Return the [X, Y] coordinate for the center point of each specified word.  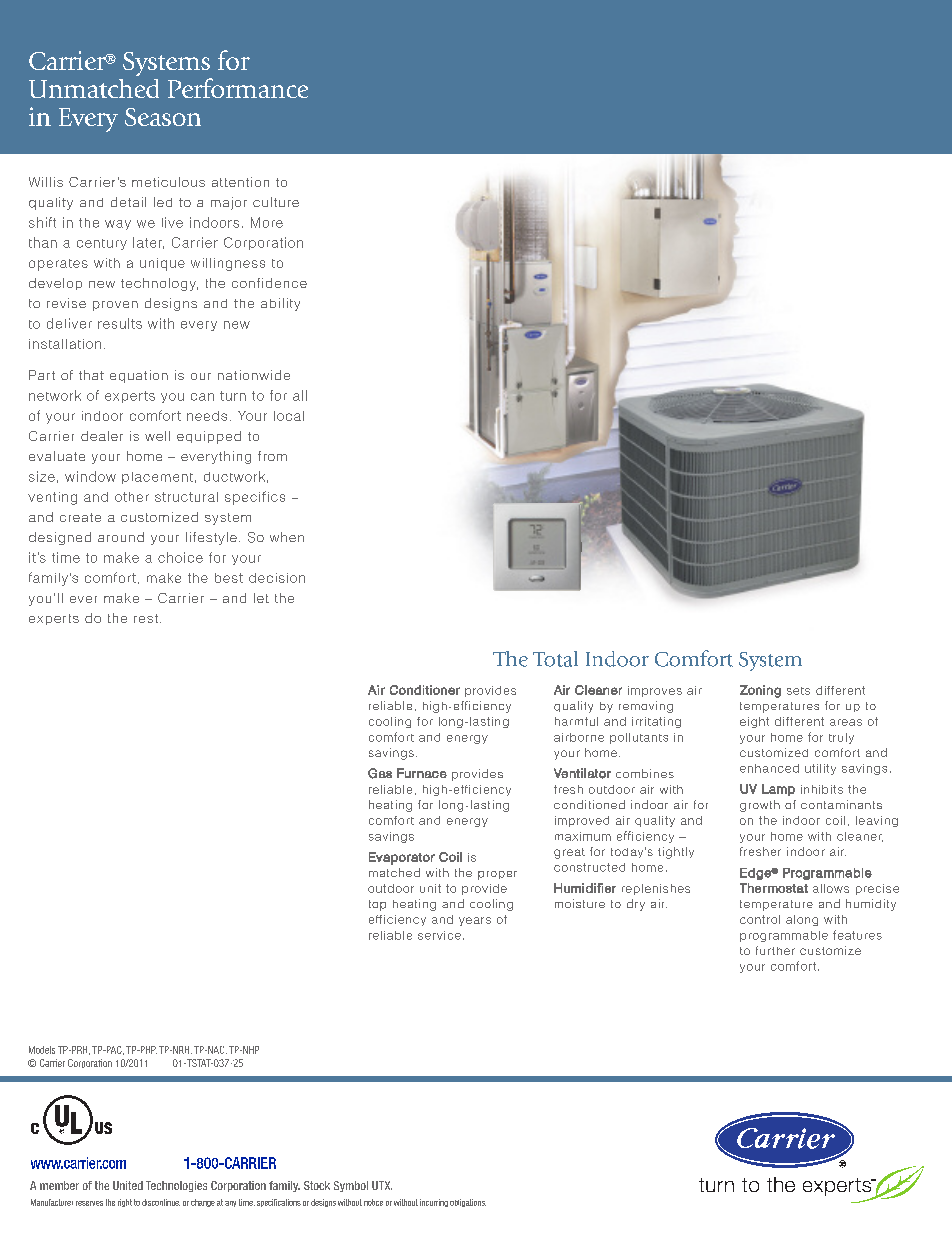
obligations [468, 1203]
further [775, 950]
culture [276, 202]
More [267, 222]
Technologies [176, 1186]
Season [163, 117]
